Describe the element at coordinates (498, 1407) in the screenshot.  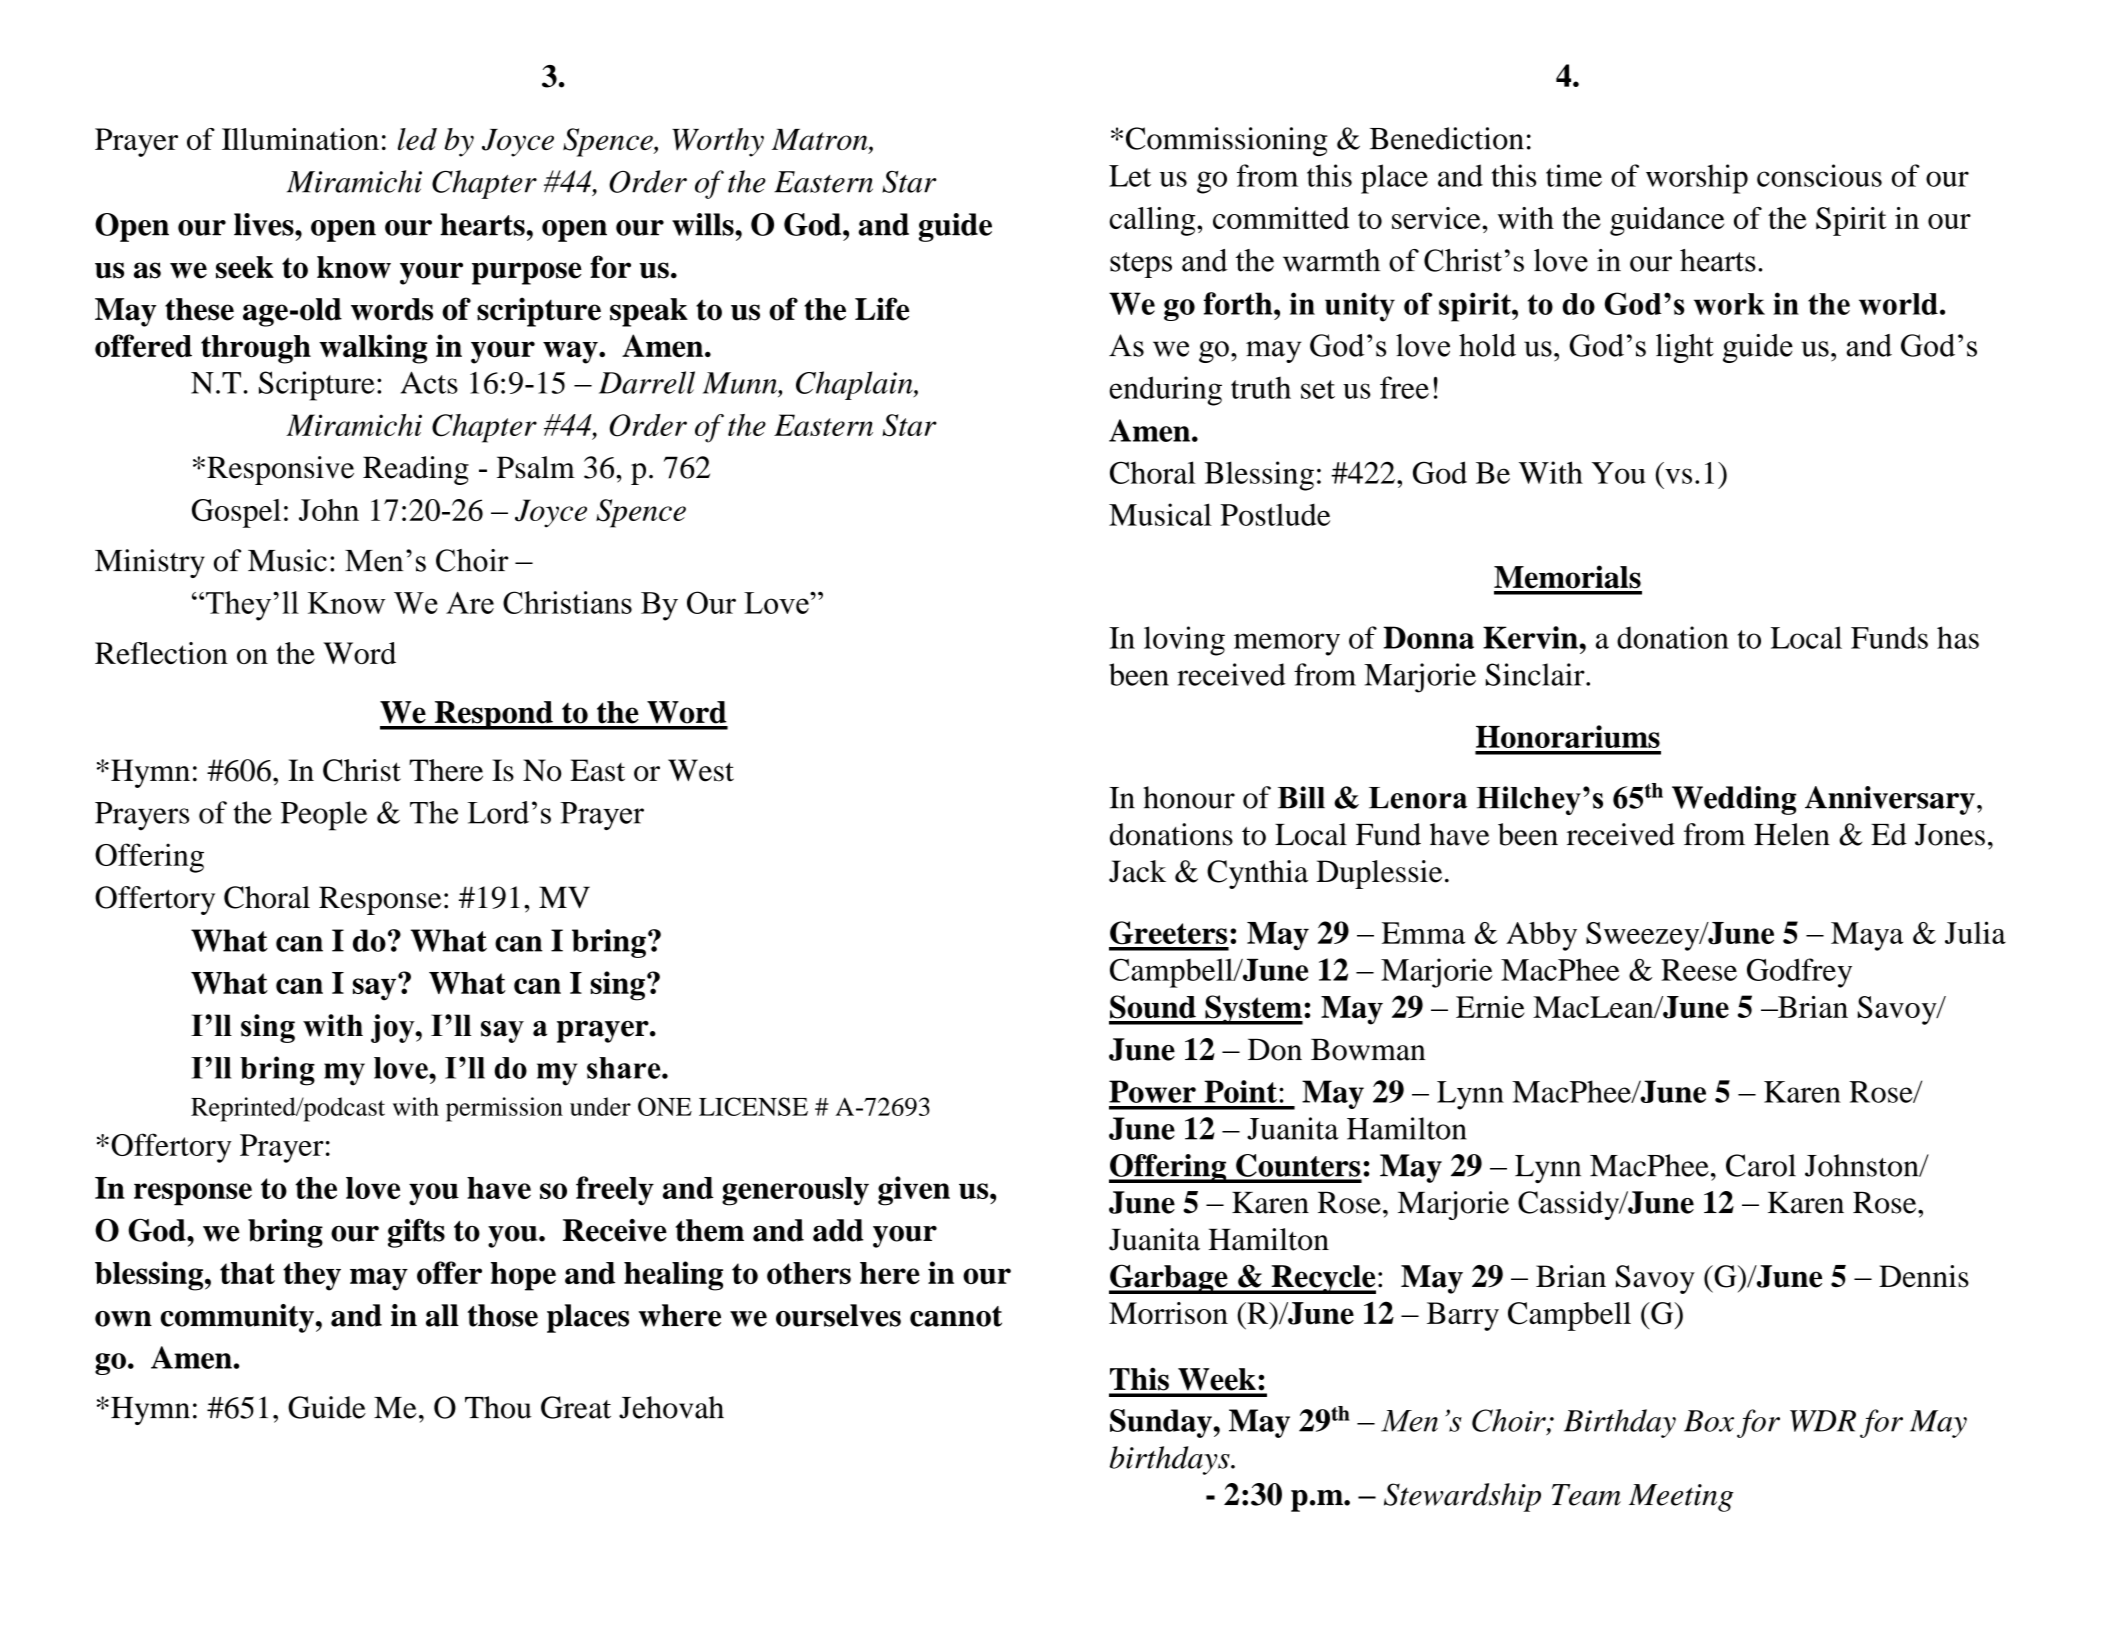
I see `Thou` at that location.
